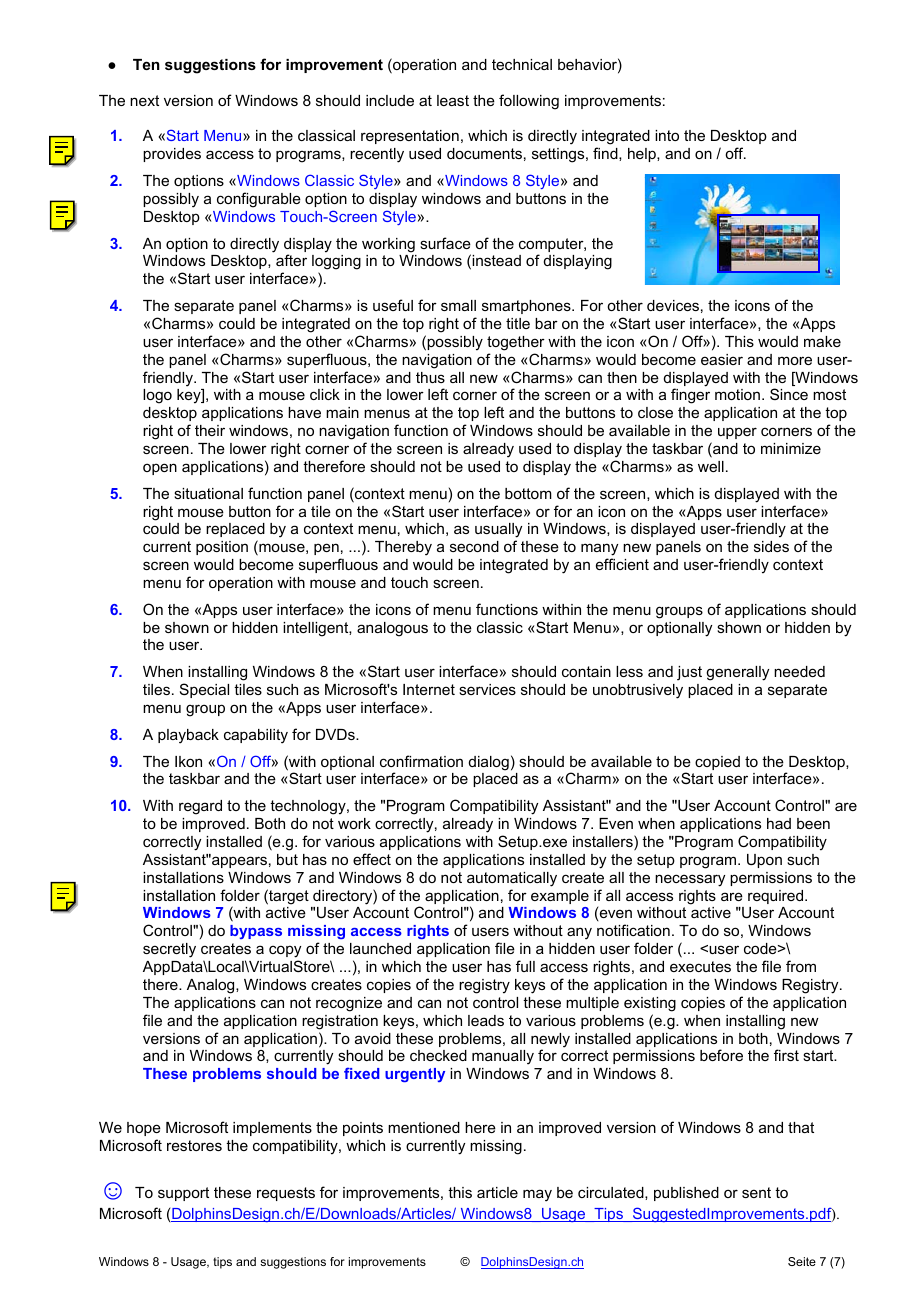 The image size is (924, 1308). Describe the element at coordinates (516, 343) in the screenshot. I see `together` at that location.
